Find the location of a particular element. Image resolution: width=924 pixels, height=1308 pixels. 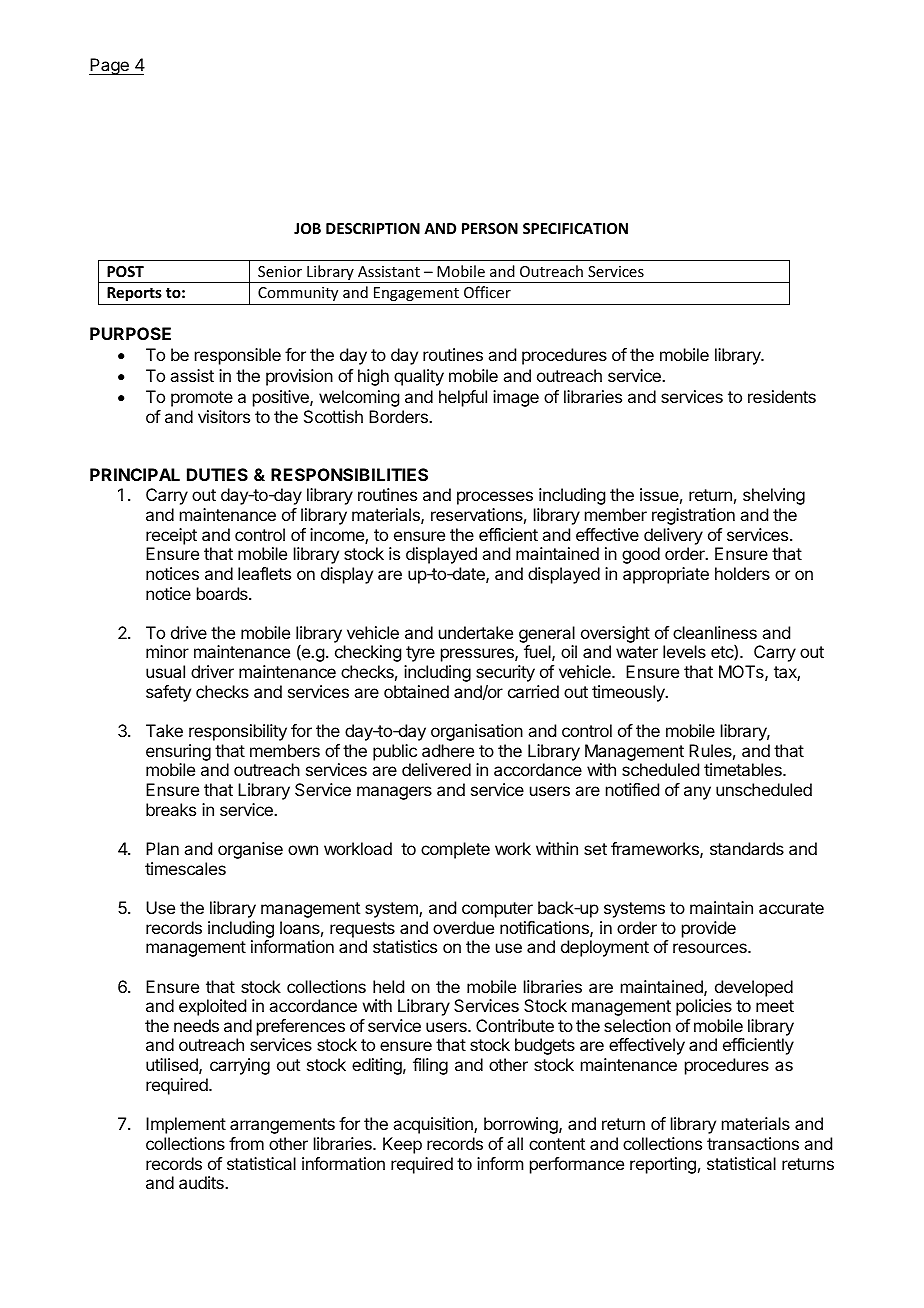

minor is located at coordinates (167, 651).
